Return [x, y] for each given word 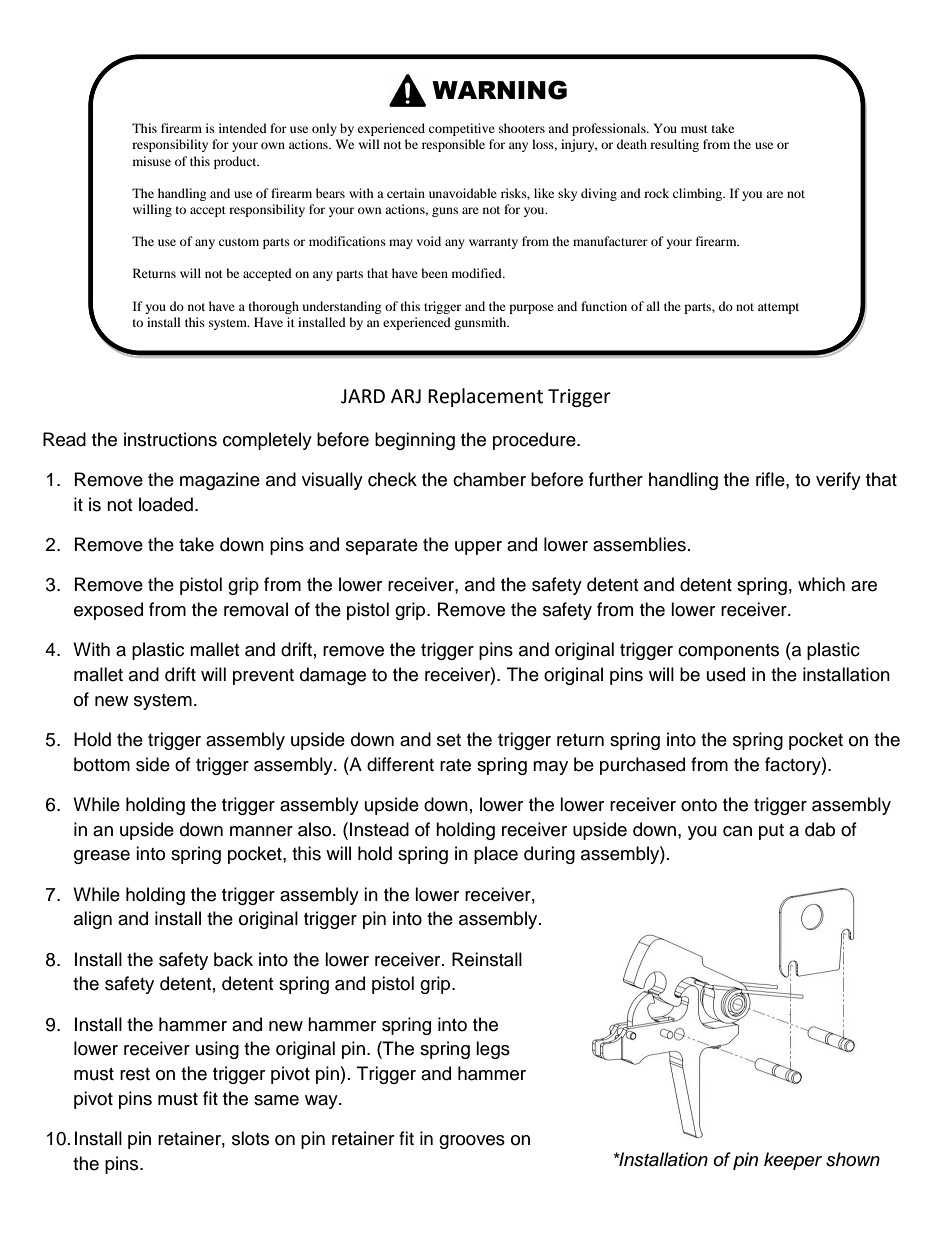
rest [135, 1074]
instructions [170, 439]
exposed [108, 611]
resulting [674, 145]
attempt [778, 308]
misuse [152, 161]
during [549, 855]
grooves [472, 1142]
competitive [462, 129]
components [728, 652]
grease [102, 857]
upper [478, 548]
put [771, 832]
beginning [415, 441]
